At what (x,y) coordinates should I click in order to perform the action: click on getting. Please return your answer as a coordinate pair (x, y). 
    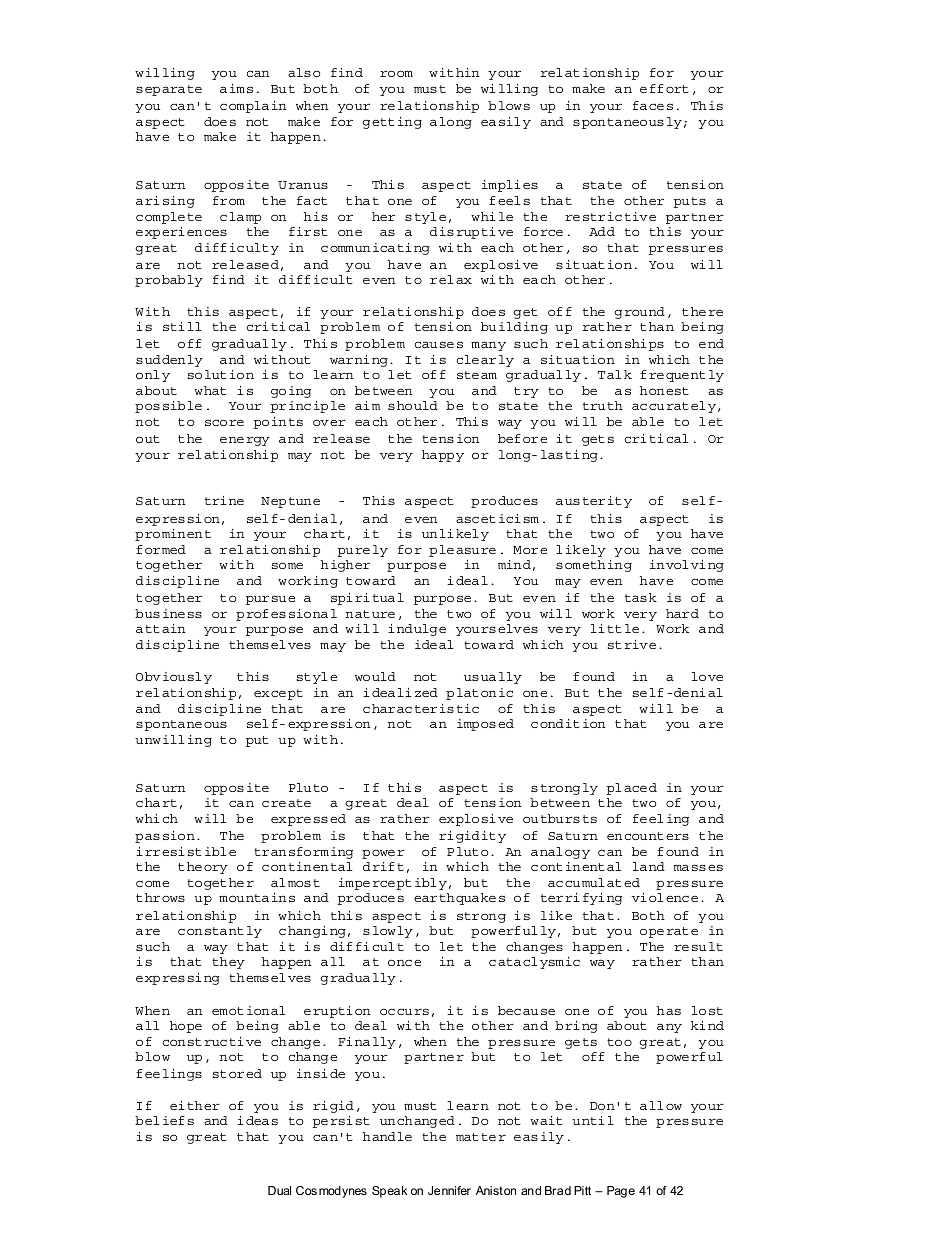
    Looking at the image, I should click on (392, 123).
